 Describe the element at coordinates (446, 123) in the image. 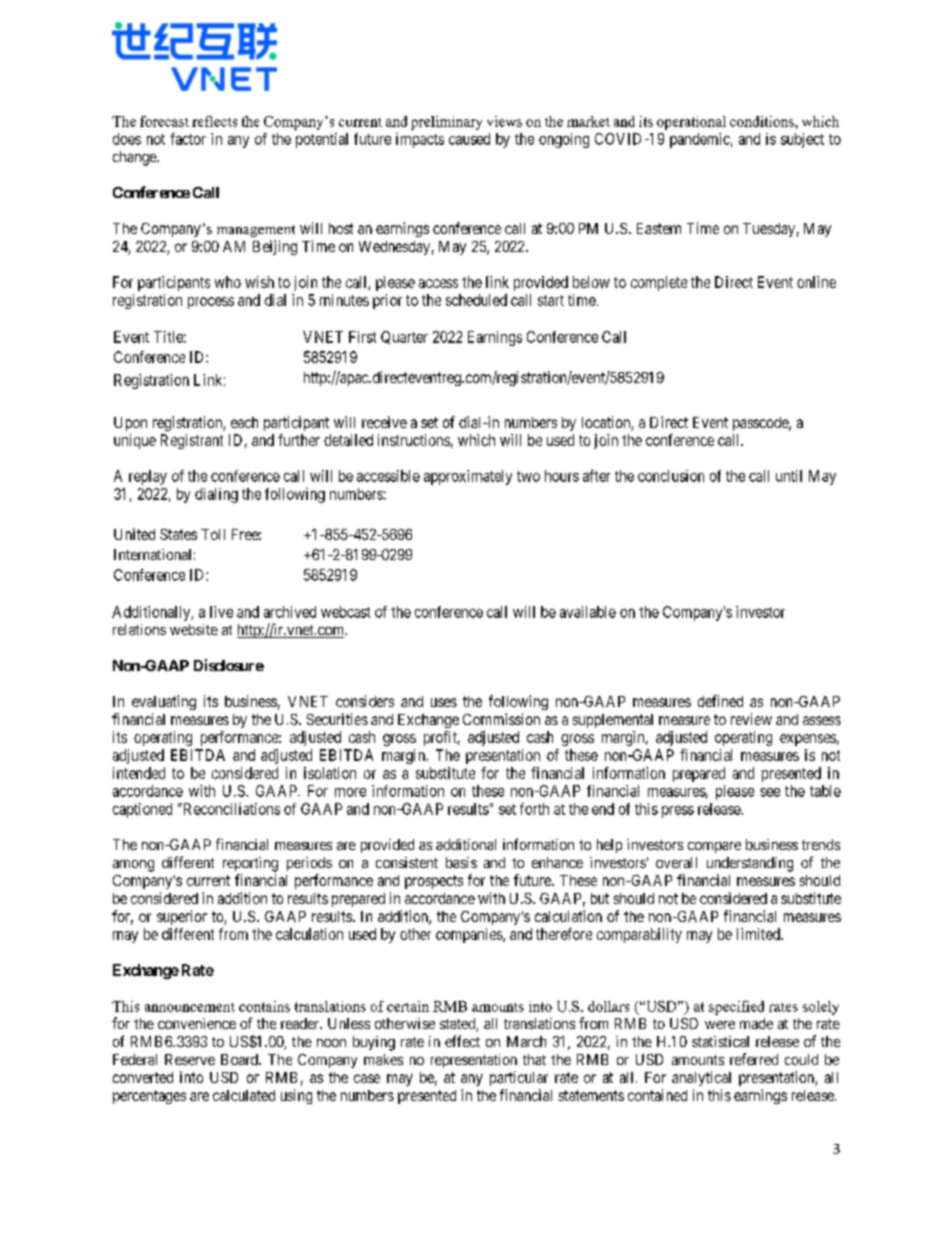

I see `preliminary` at that location.
